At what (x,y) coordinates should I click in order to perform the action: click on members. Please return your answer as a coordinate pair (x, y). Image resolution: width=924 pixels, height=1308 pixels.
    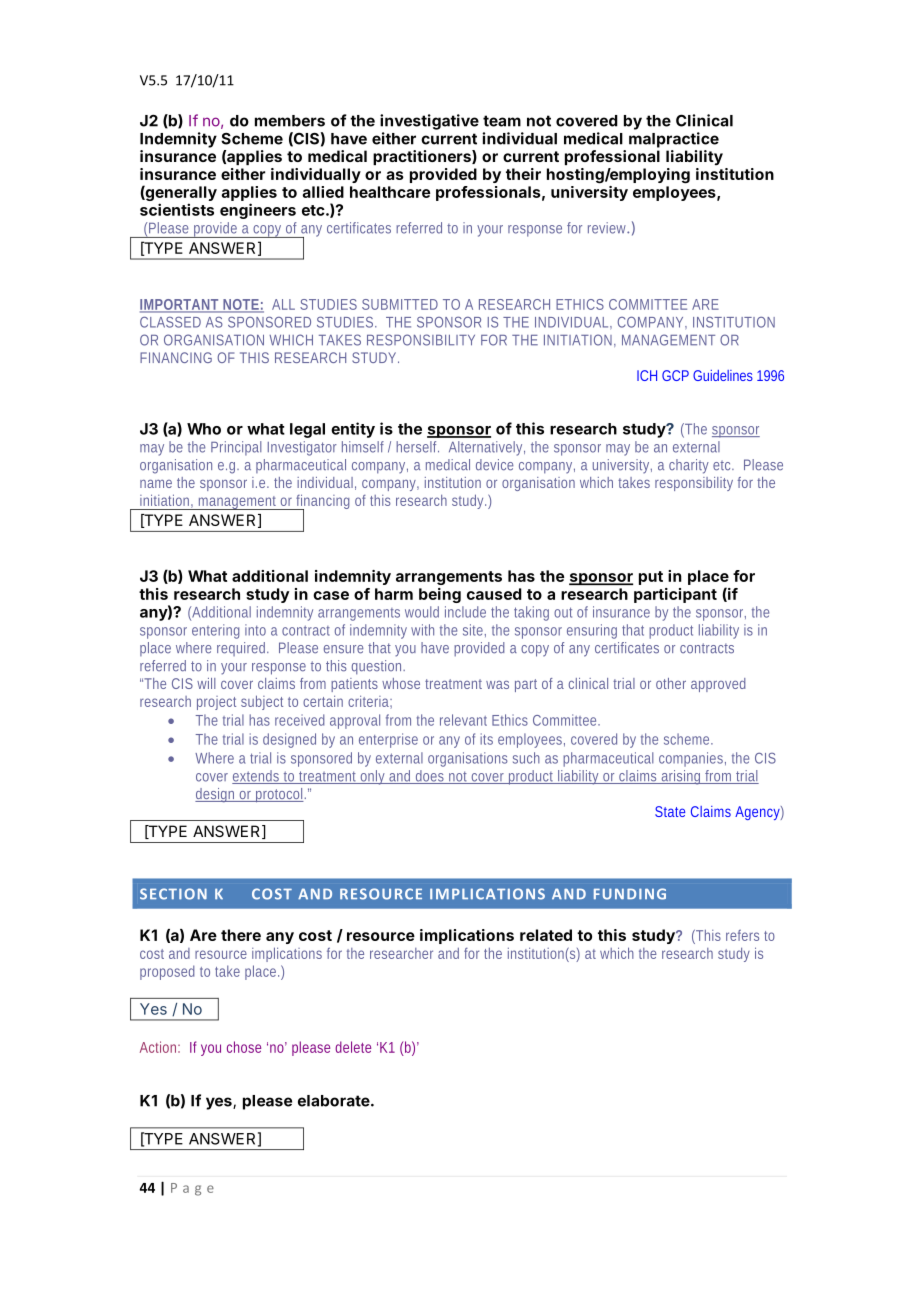
    Looking at the image, I should click on (290, 121).
